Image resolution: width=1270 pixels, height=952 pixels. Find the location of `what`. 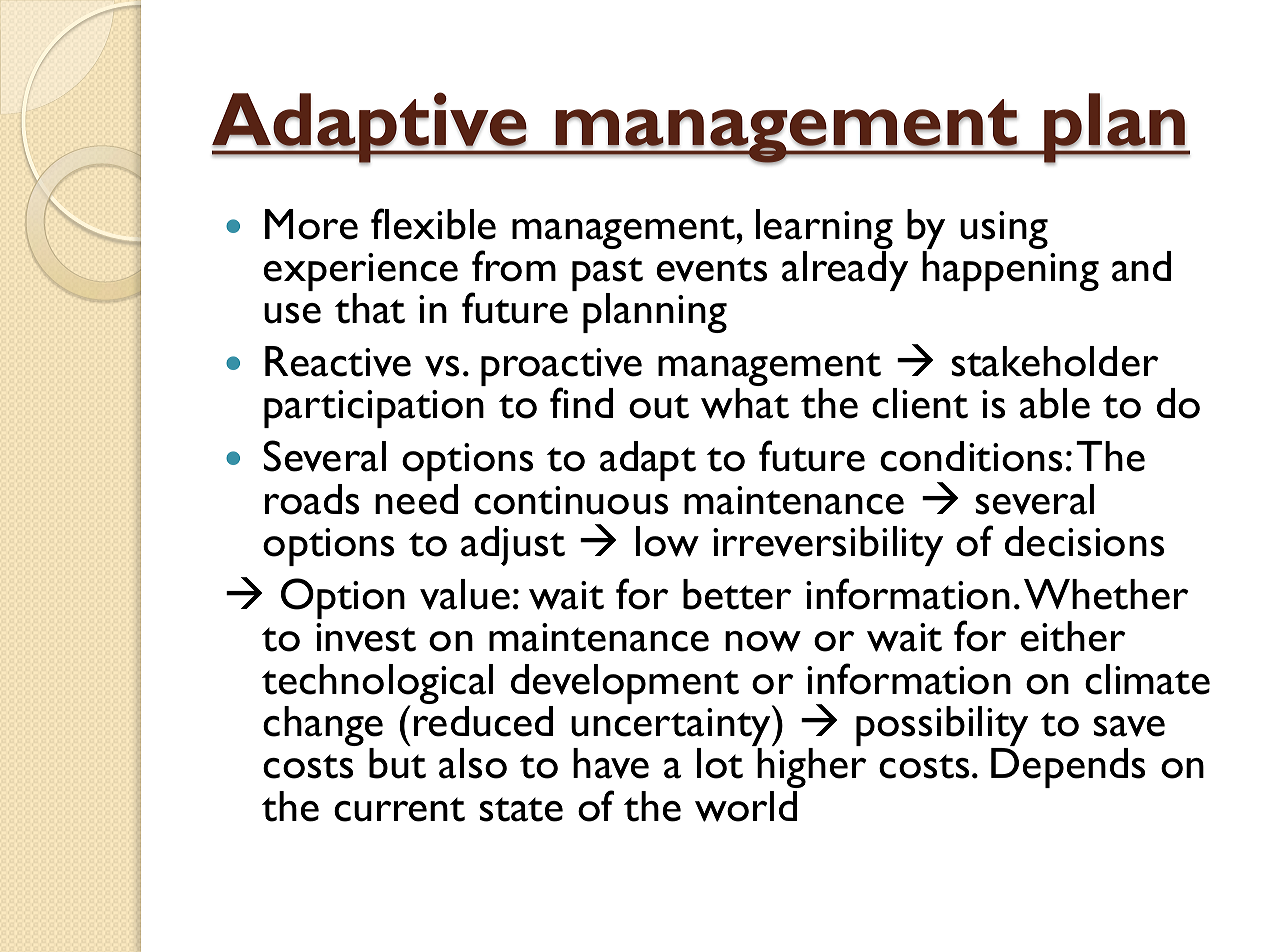

what is located at coordinates (745, 403).
